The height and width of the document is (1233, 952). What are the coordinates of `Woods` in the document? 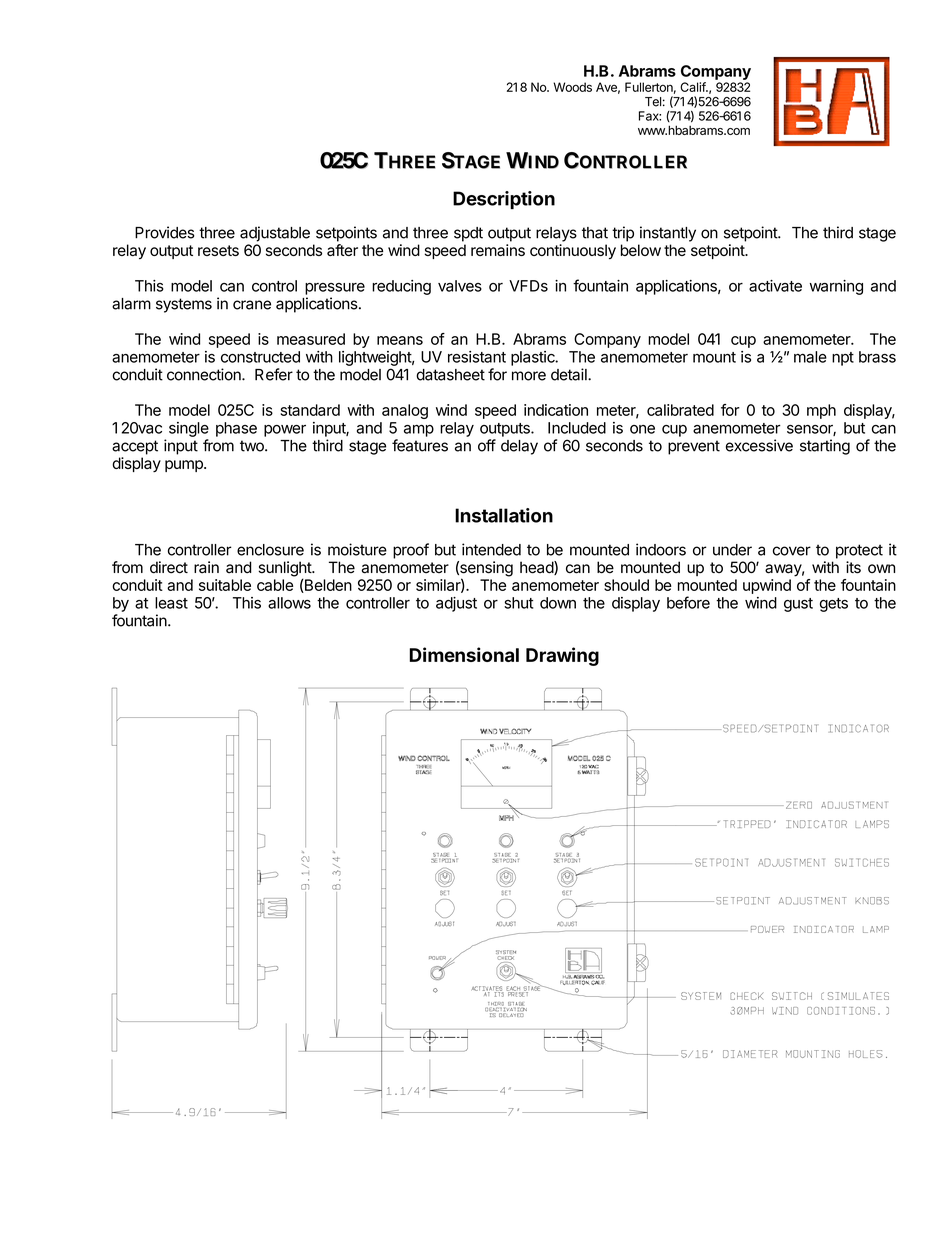 It's located at (572, 87).
